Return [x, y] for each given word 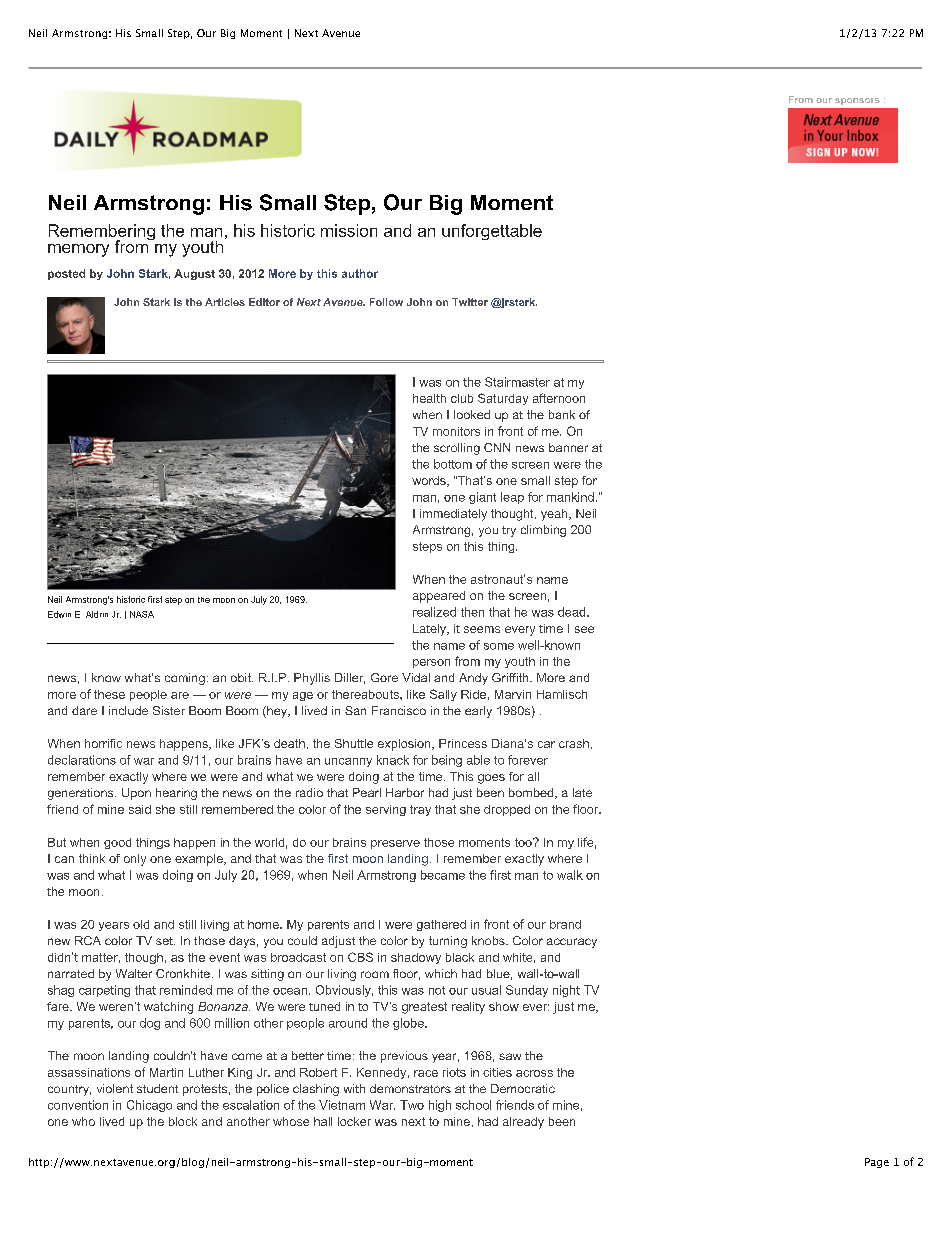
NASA [142, 614]
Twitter [470, 302]
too [524, 842]
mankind [570, 497]
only [135, 860]
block [183, 1121]
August [194, 274]
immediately [453, 515]
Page [877, 1163]
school [473, 1105]
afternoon [559, 398]
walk [570, 875]
